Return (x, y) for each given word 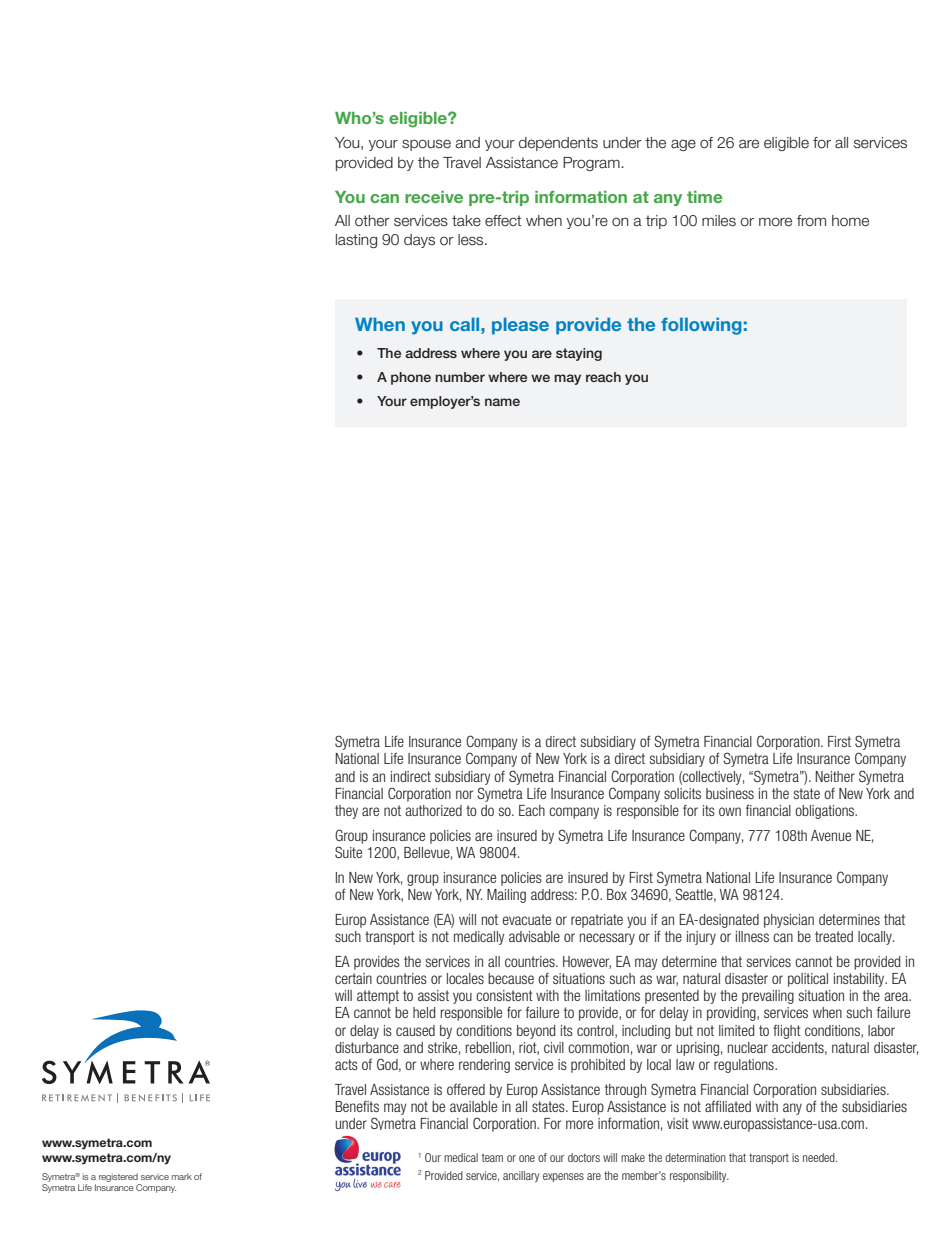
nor (464, 794)
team (492, 1158)
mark (181, 1176)
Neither (835, 776)
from (811, 221)
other (372, 221)
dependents (558, 144)
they (346, 812)
